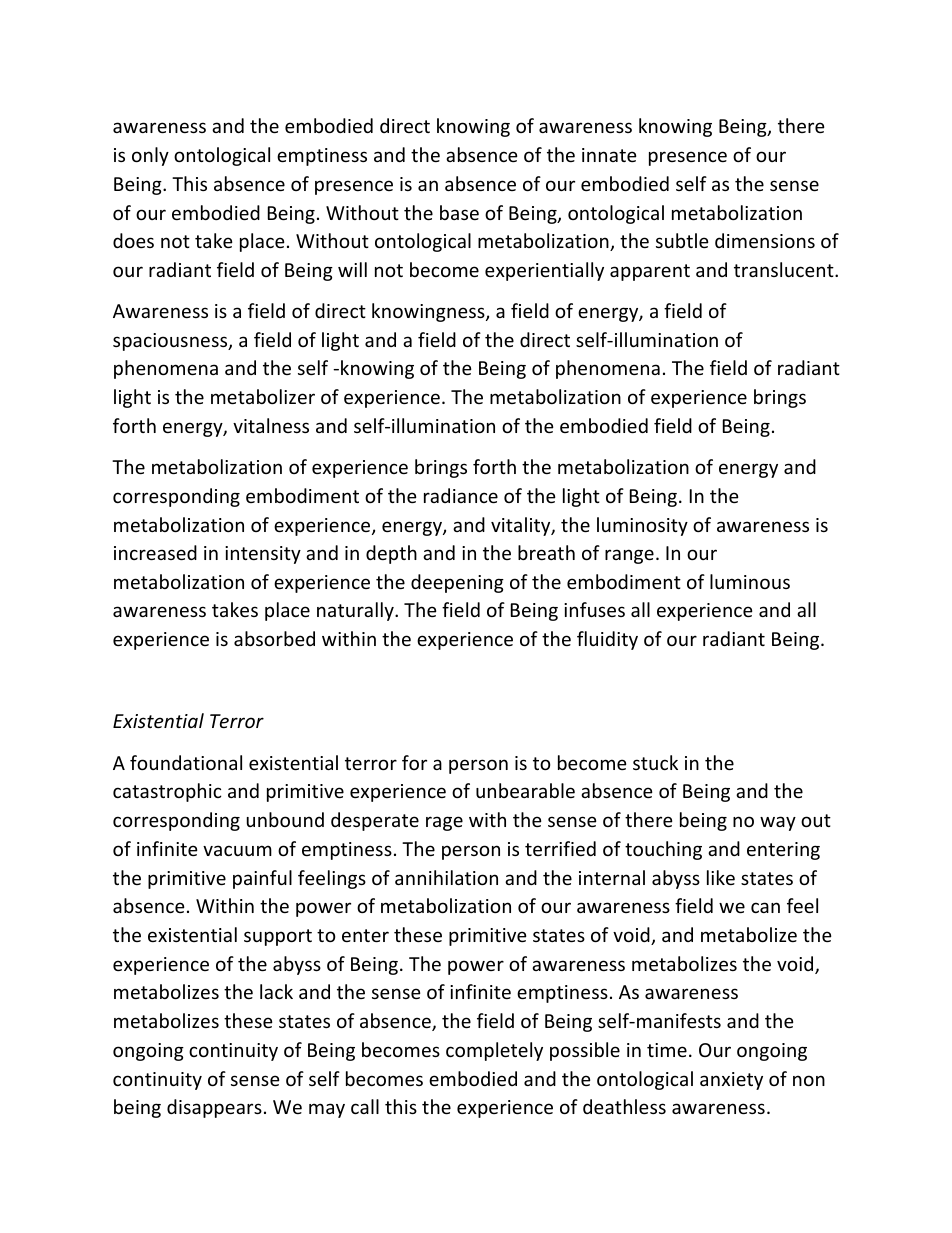 This screenshot has width=952, height=1233. I want to click on only, so click(150, 156).
